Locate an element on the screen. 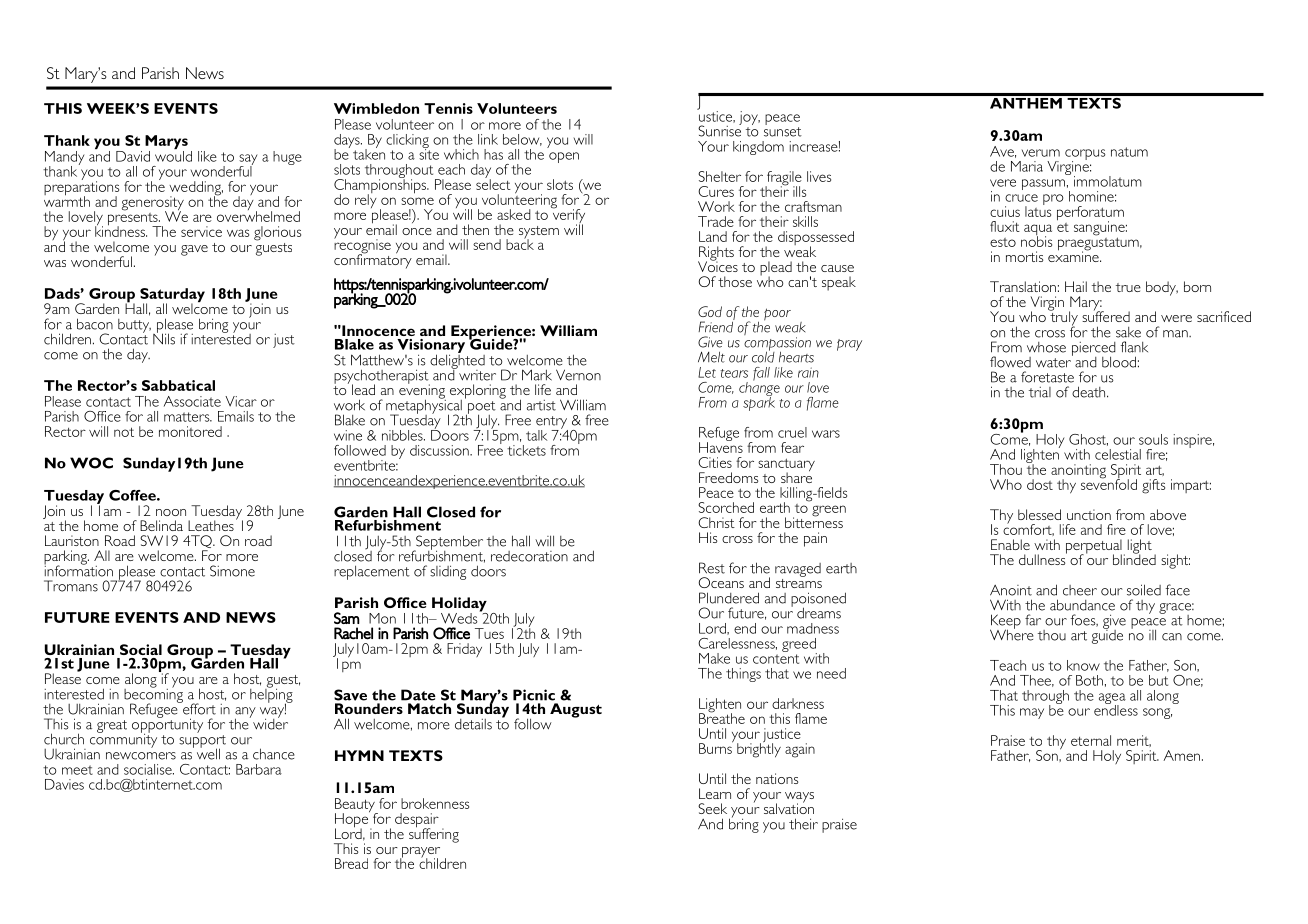  would is located at coordinates (173, 156).
